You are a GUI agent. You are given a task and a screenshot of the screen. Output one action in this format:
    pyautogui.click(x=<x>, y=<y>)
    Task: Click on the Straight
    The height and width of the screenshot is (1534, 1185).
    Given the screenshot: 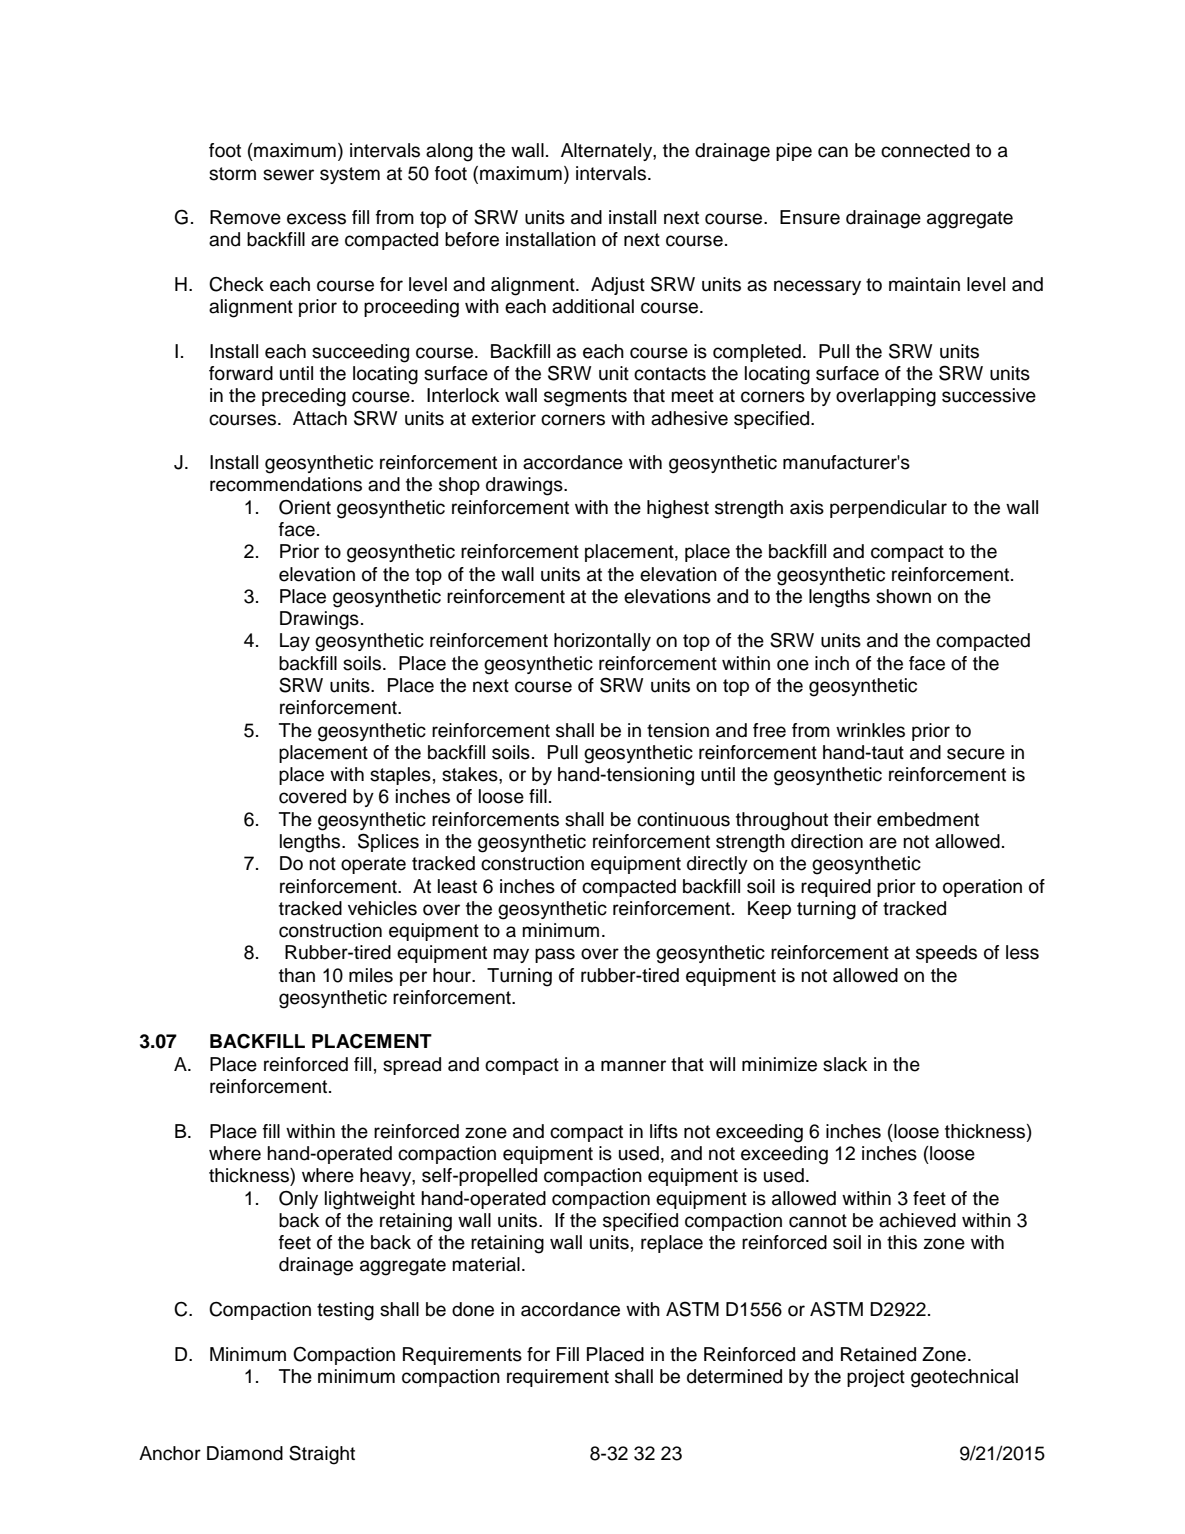 What is the action you would take?
    pyautogui.click(x=322, y=1455)
